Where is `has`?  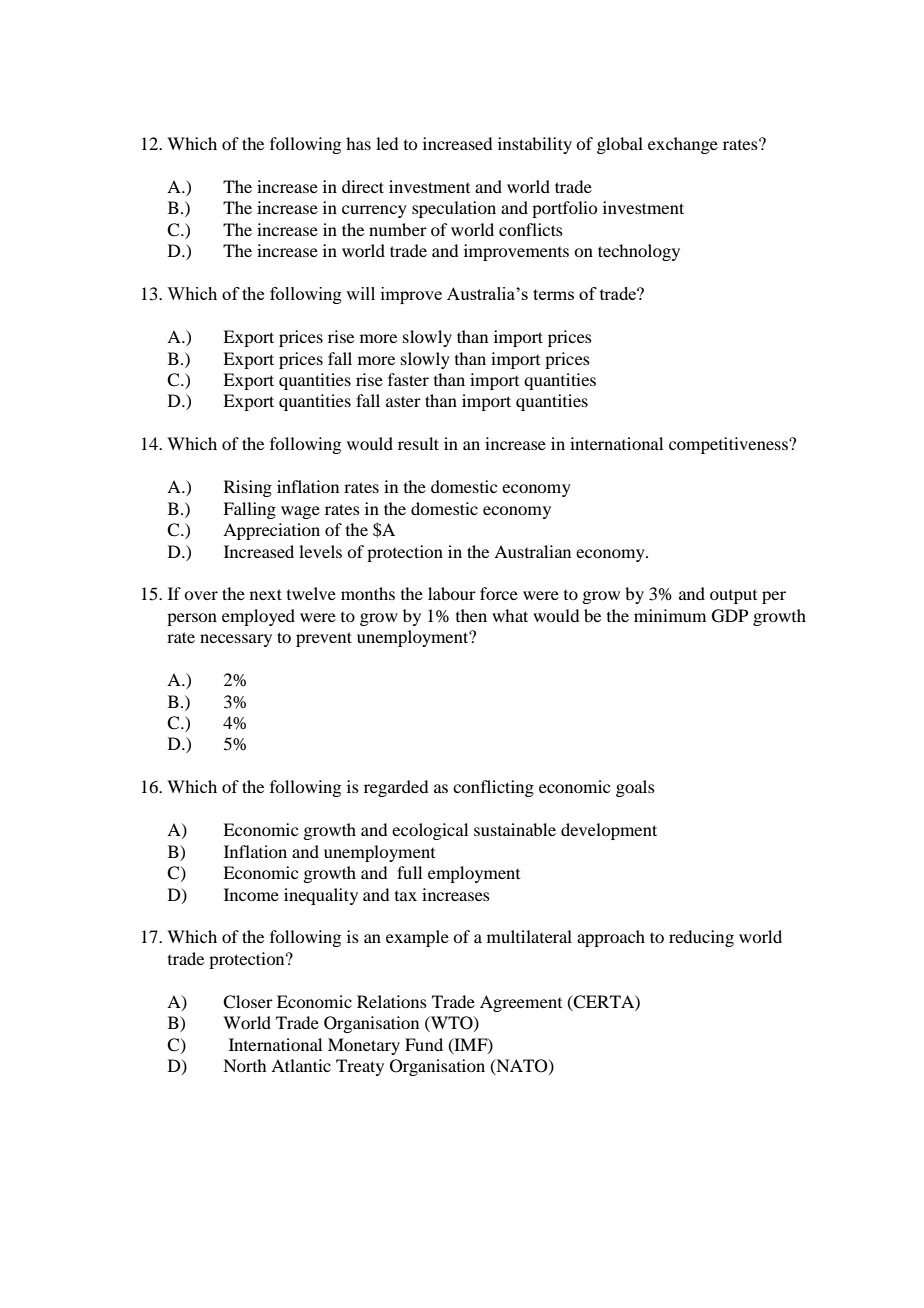
has is located at coordinates (358, 143).
